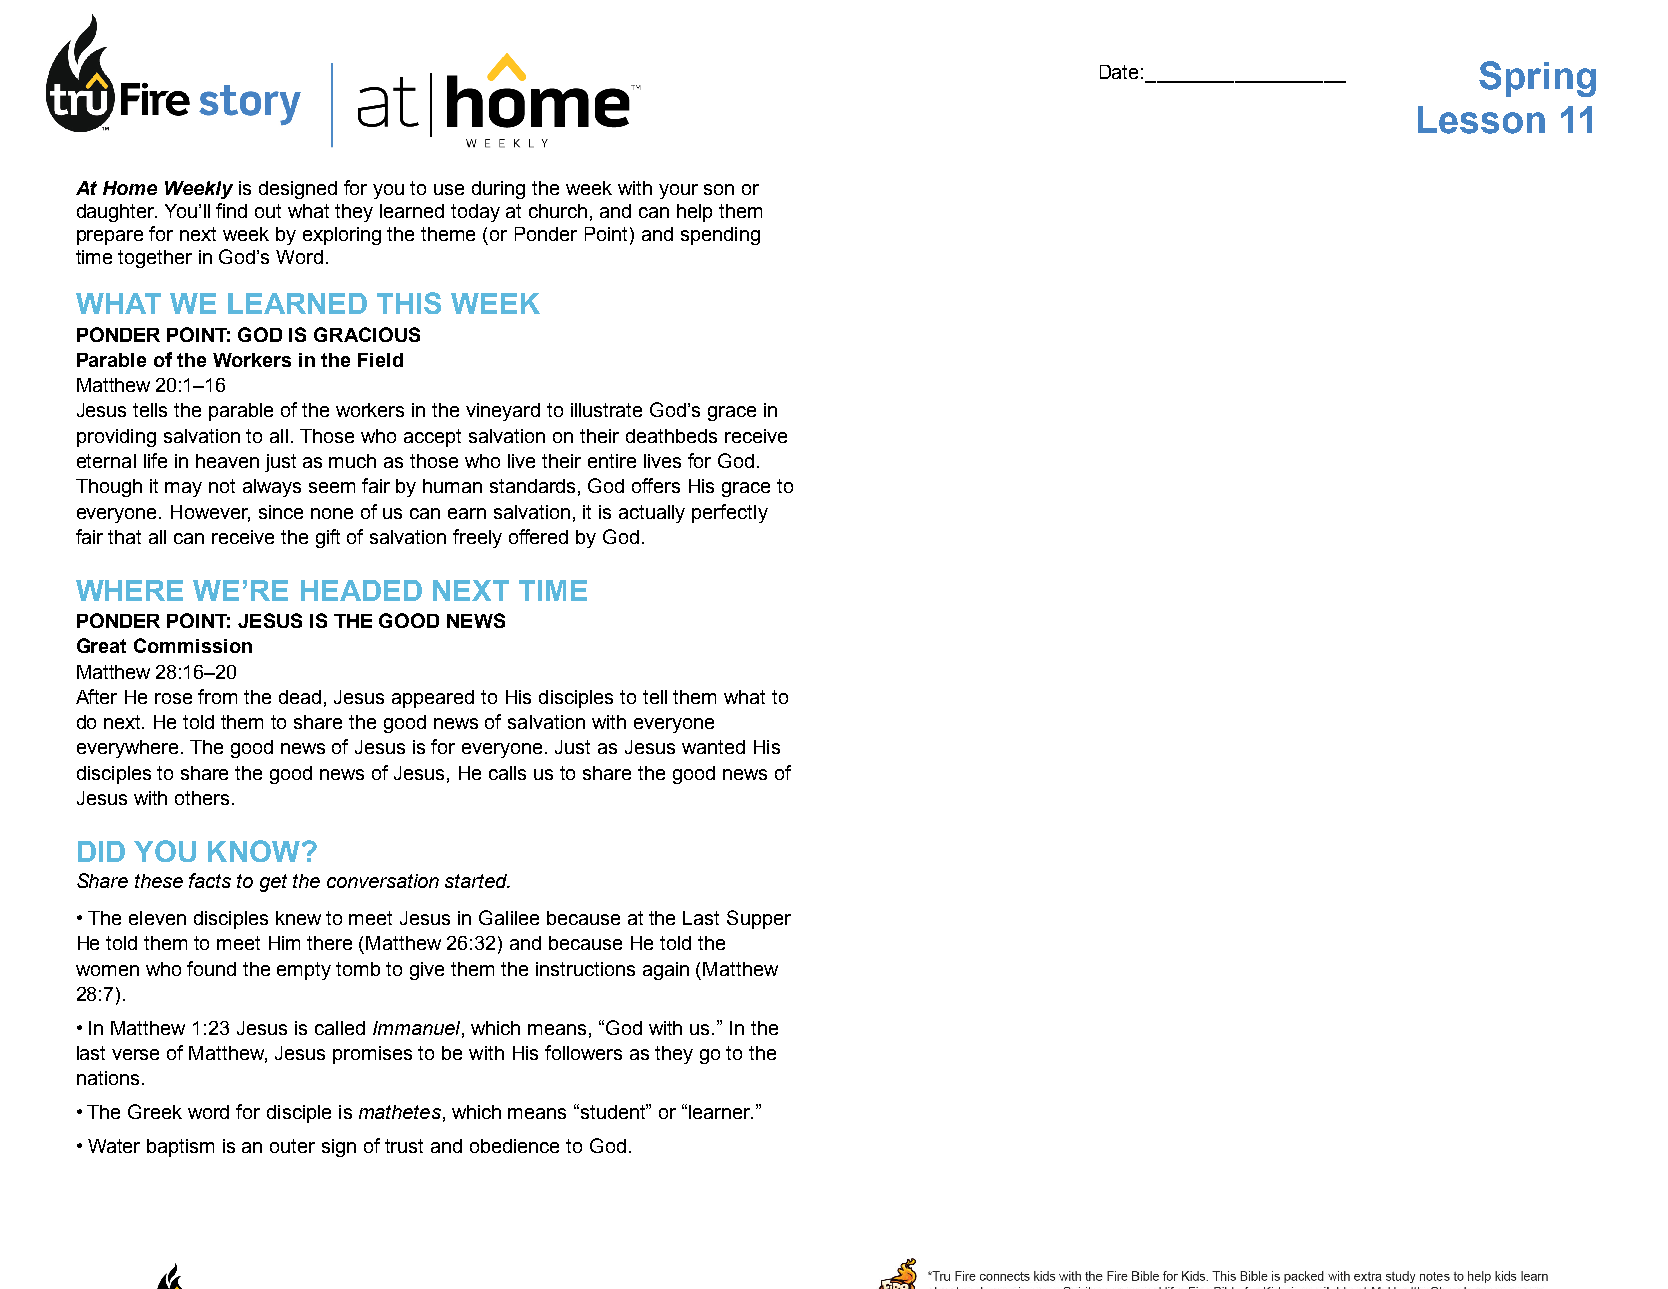  Describe the element at coordinates (730, 513) in the document. I see `perfectly` at that location.
